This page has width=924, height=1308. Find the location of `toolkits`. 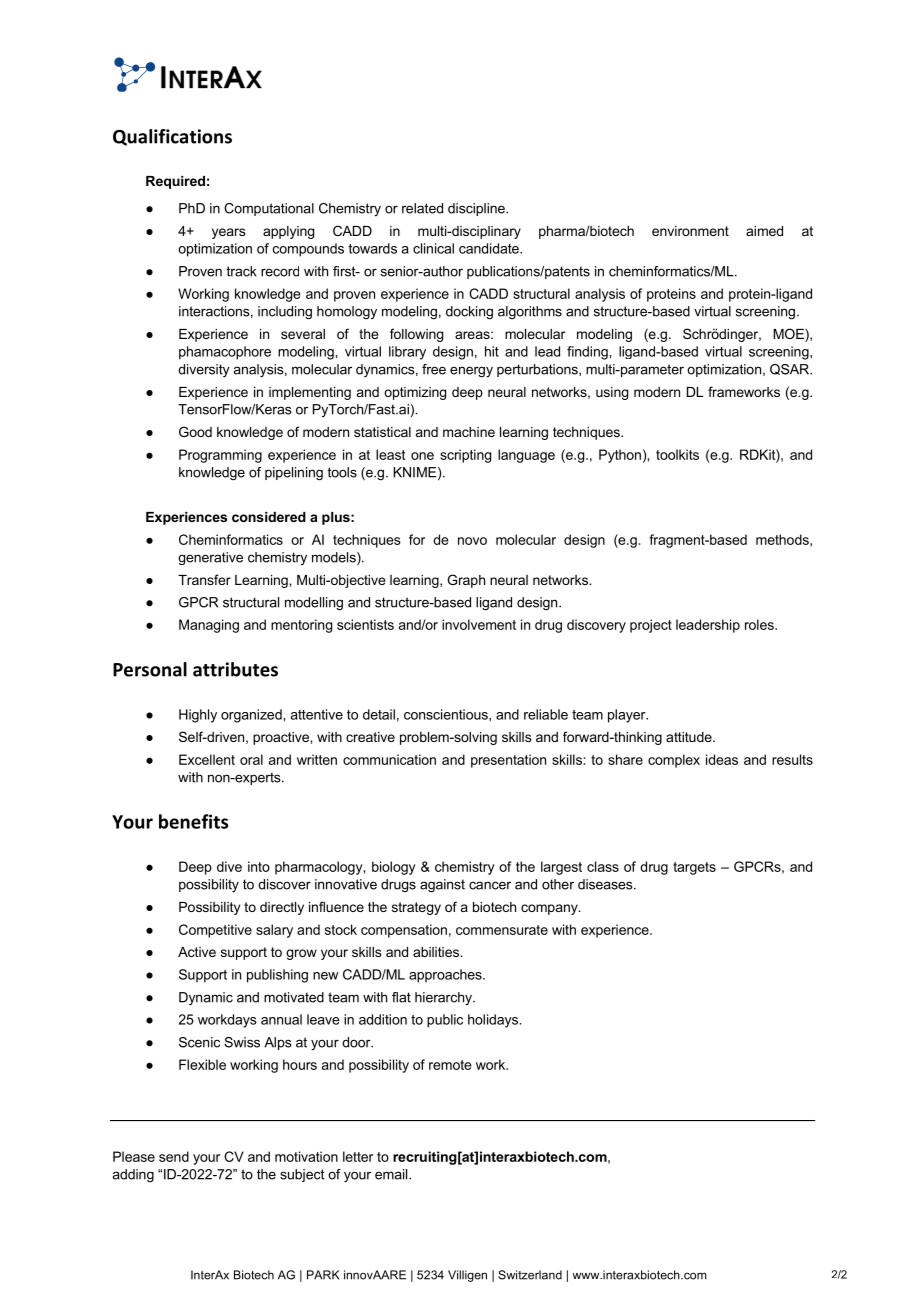

toolkits is located at coordinates (677, 454).
